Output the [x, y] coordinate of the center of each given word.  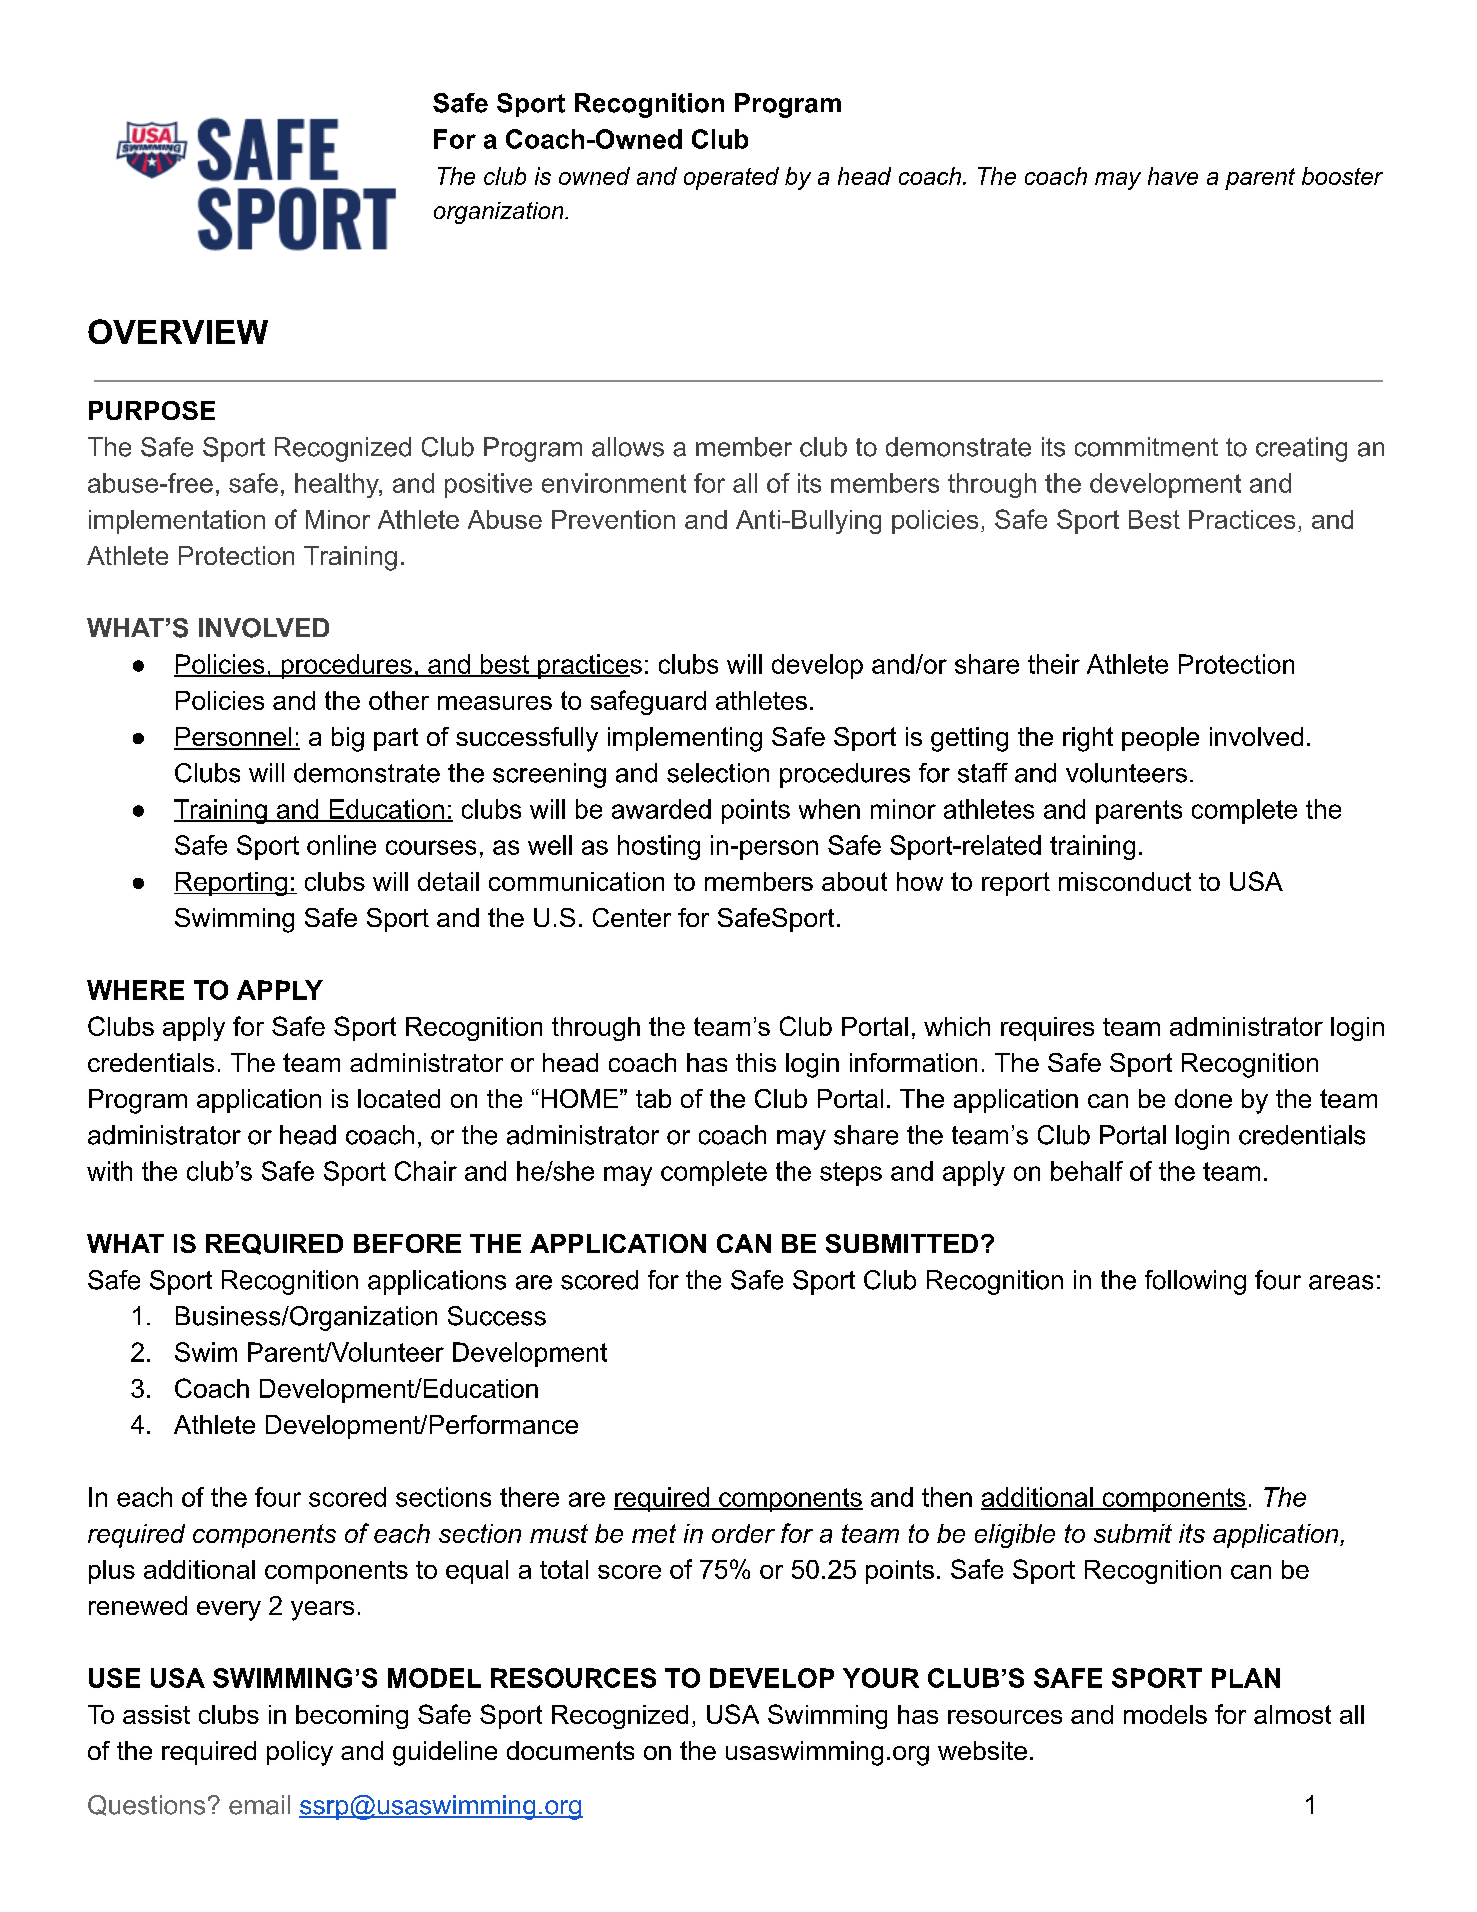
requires [1047, 1029]
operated [731, 178]
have [1173, 176]
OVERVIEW [178, 331]
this [756, 1062]
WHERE [135, 990]
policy [300, 1753]
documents [570, 1750]
